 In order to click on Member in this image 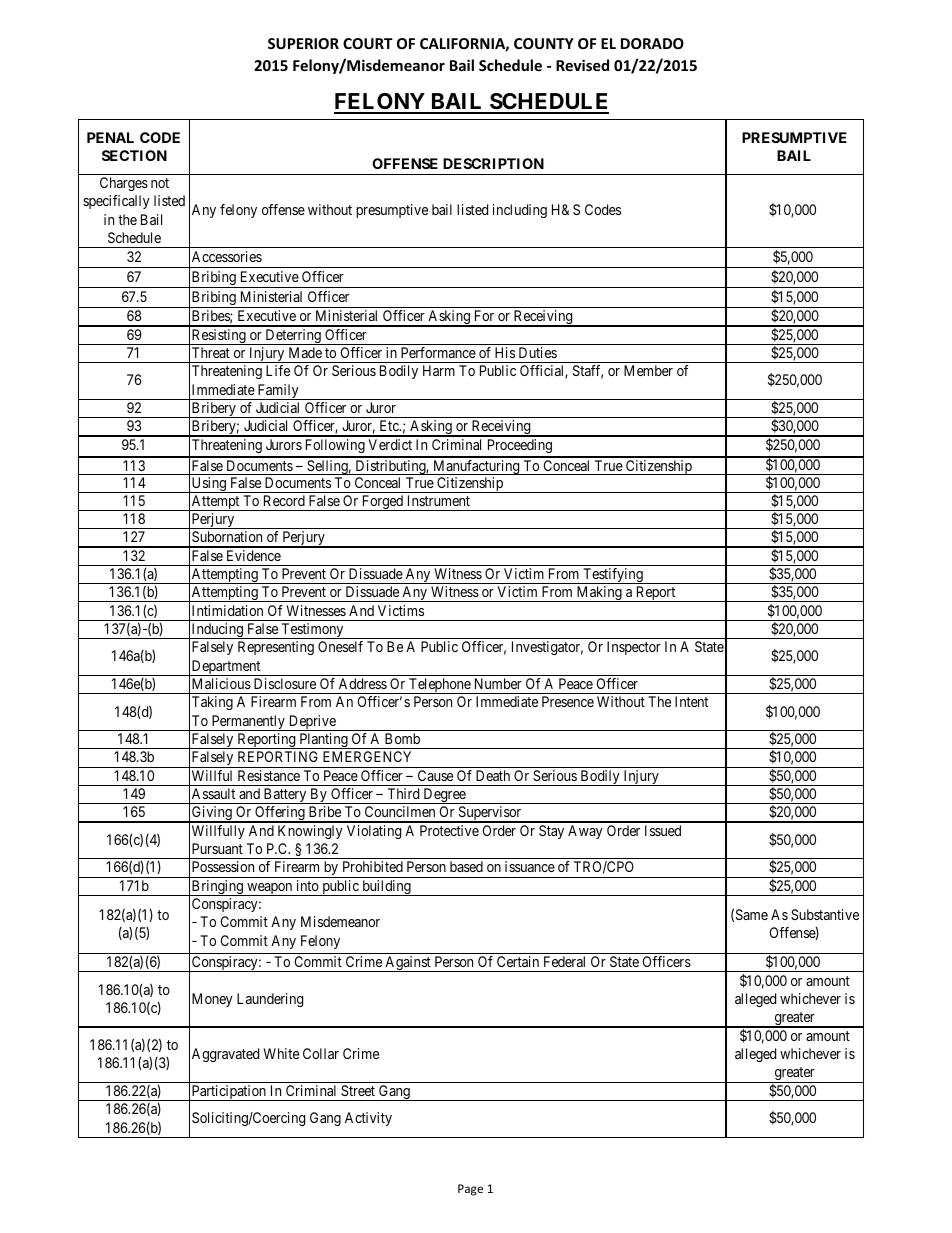, I will do `click(648, 370)`.
